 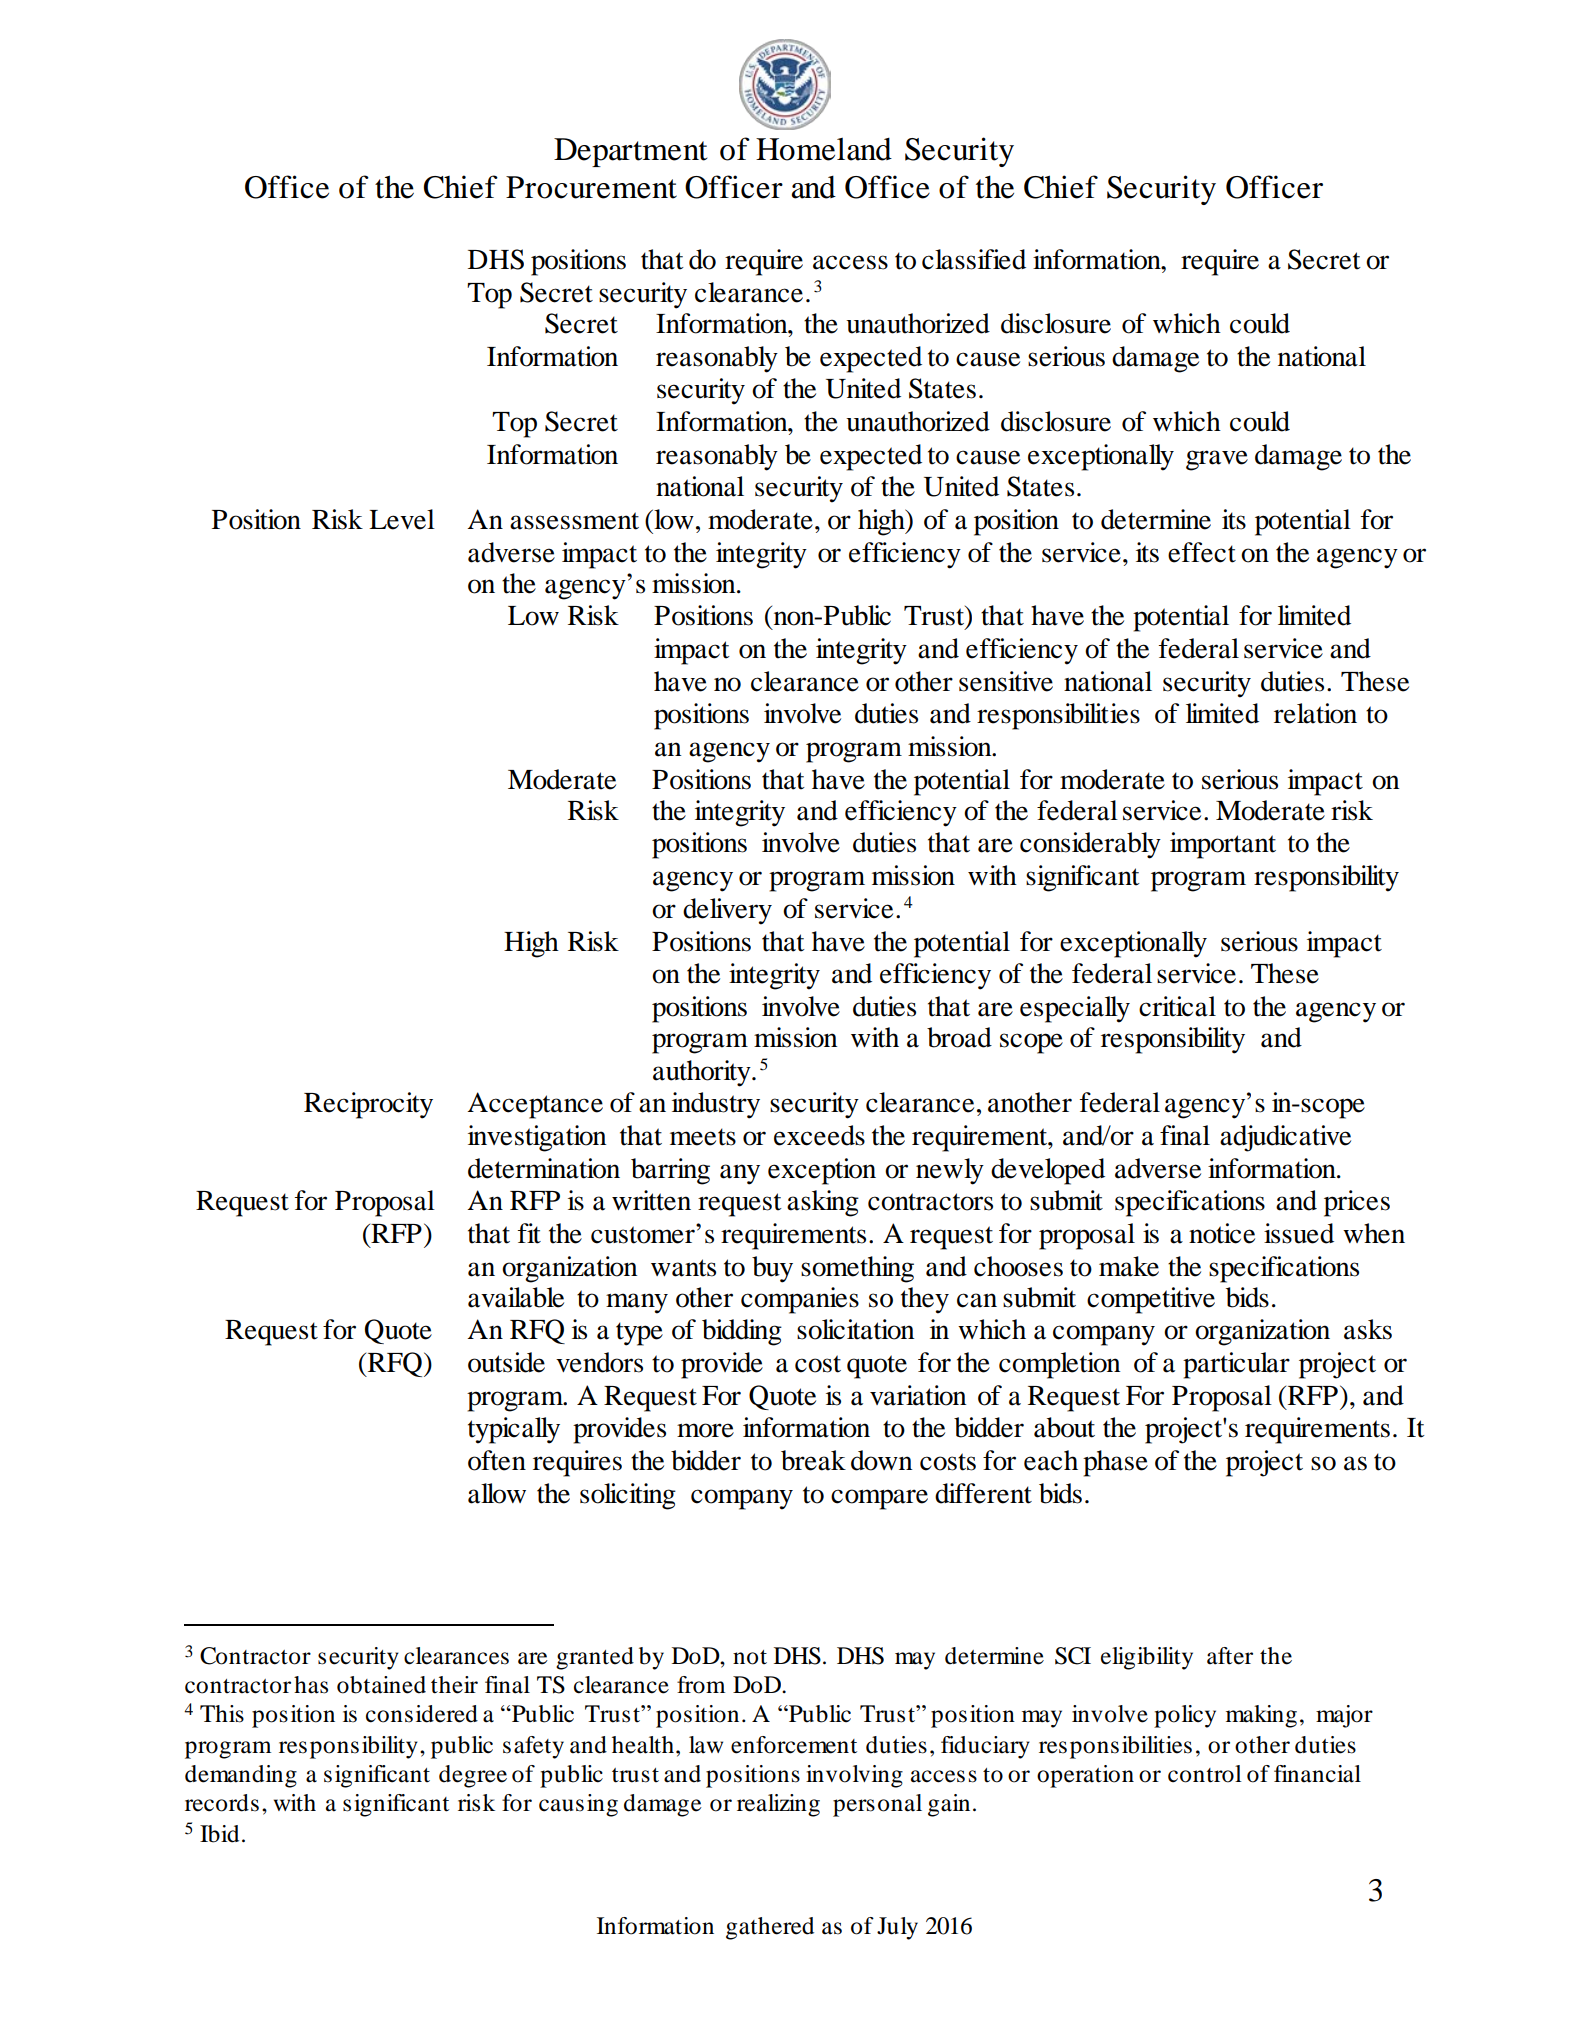 What do you see at coordinates (1205, 1774) in the screenshot?
I see `control` at bounding box center [1205, 1774].
